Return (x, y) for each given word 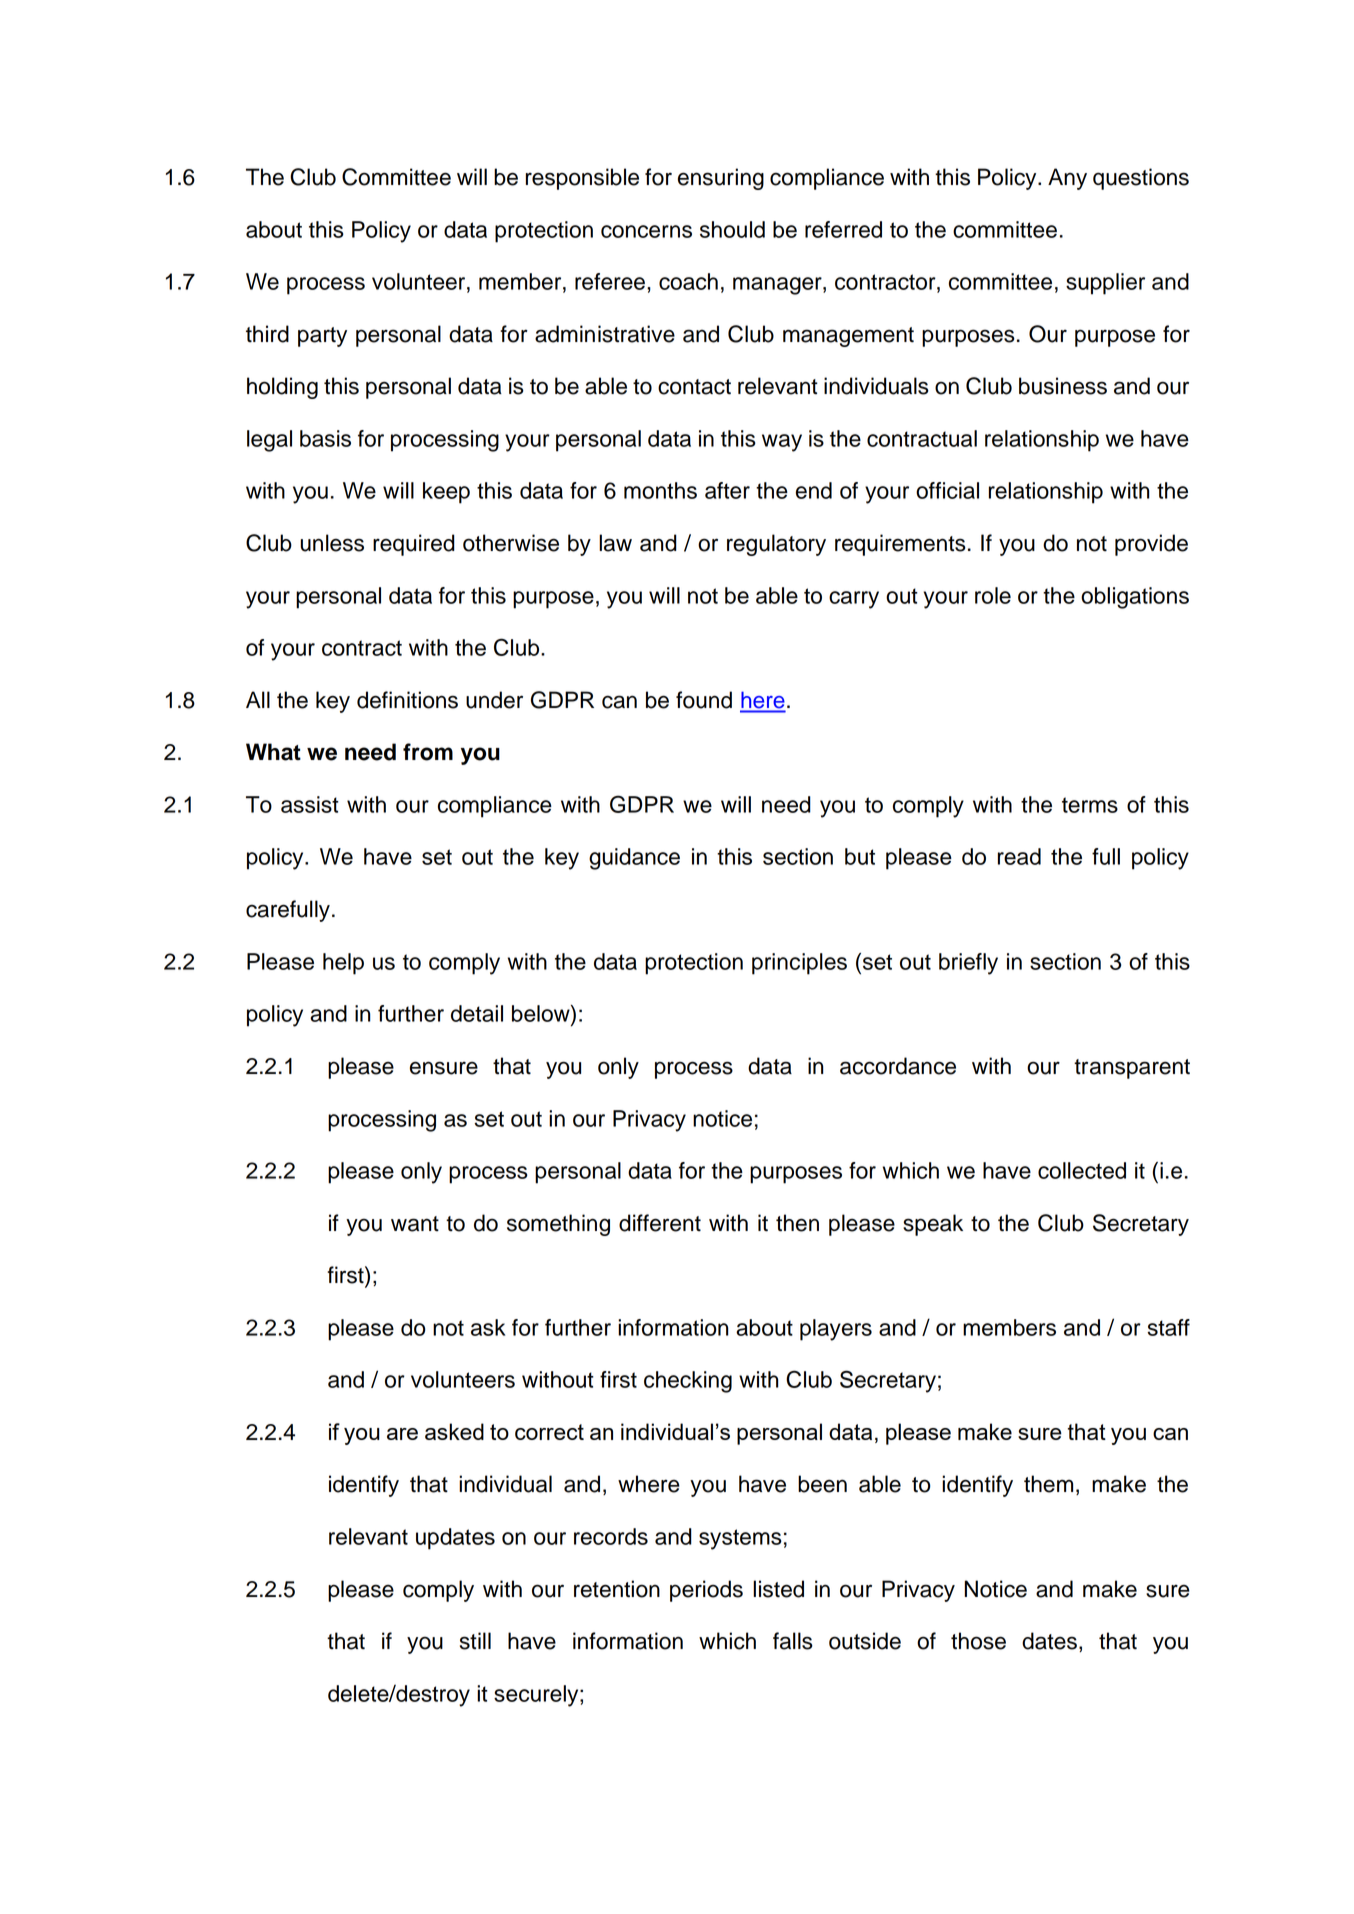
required (414, 545)
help (343, 964)
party (322, 337)
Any (1067, 179)
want (415, 1224)
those (978, 1641)
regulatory (776, 545)
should (732, 229)
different (660, 1223)
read (1019, 856)
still (475, 1641)
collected (1082, 1170)
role (993, 595)
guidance (634, 859)
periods (706, 1591)
